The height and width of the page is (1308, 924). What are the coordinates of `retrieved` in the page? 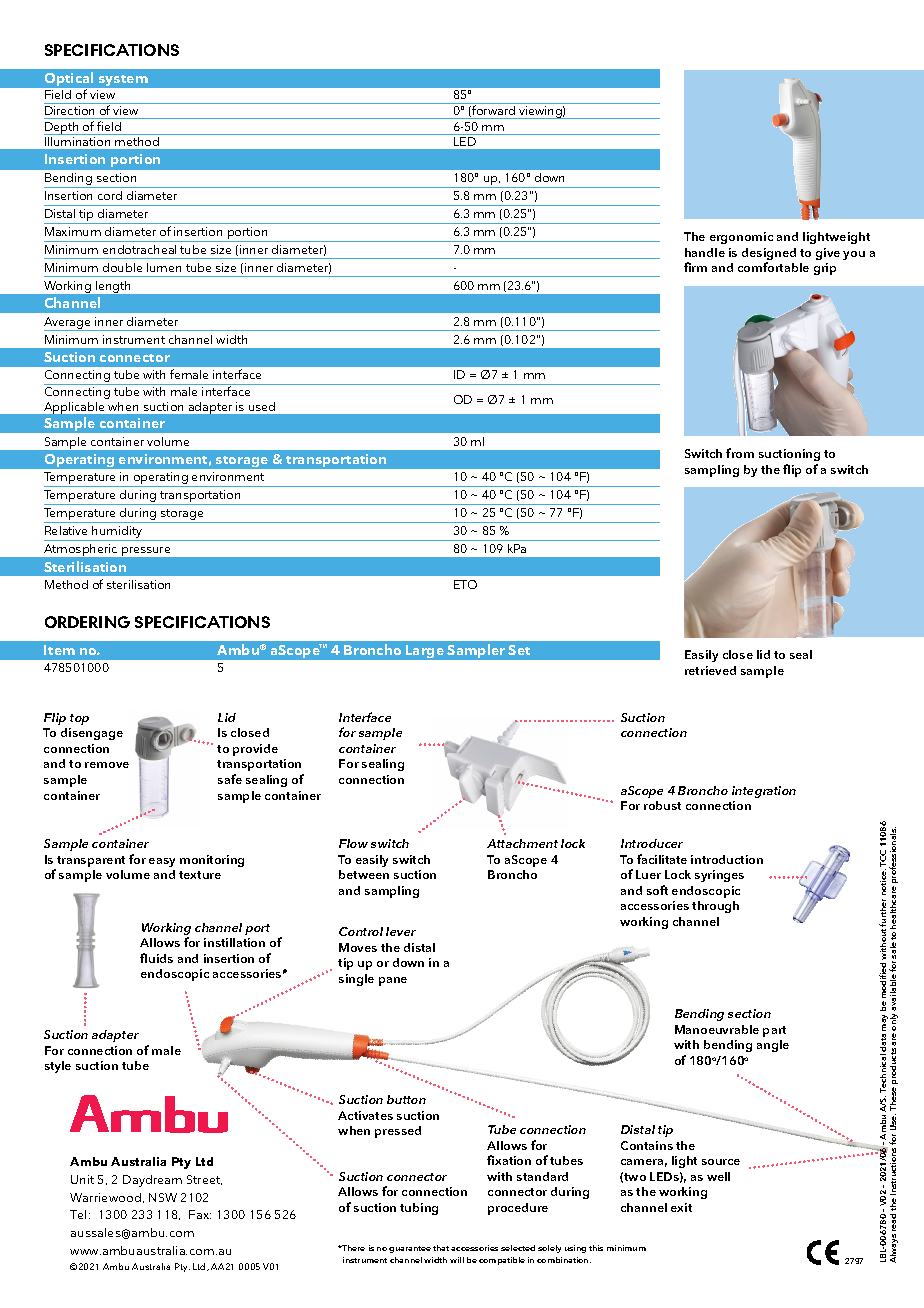 It's located at (710, 670).
